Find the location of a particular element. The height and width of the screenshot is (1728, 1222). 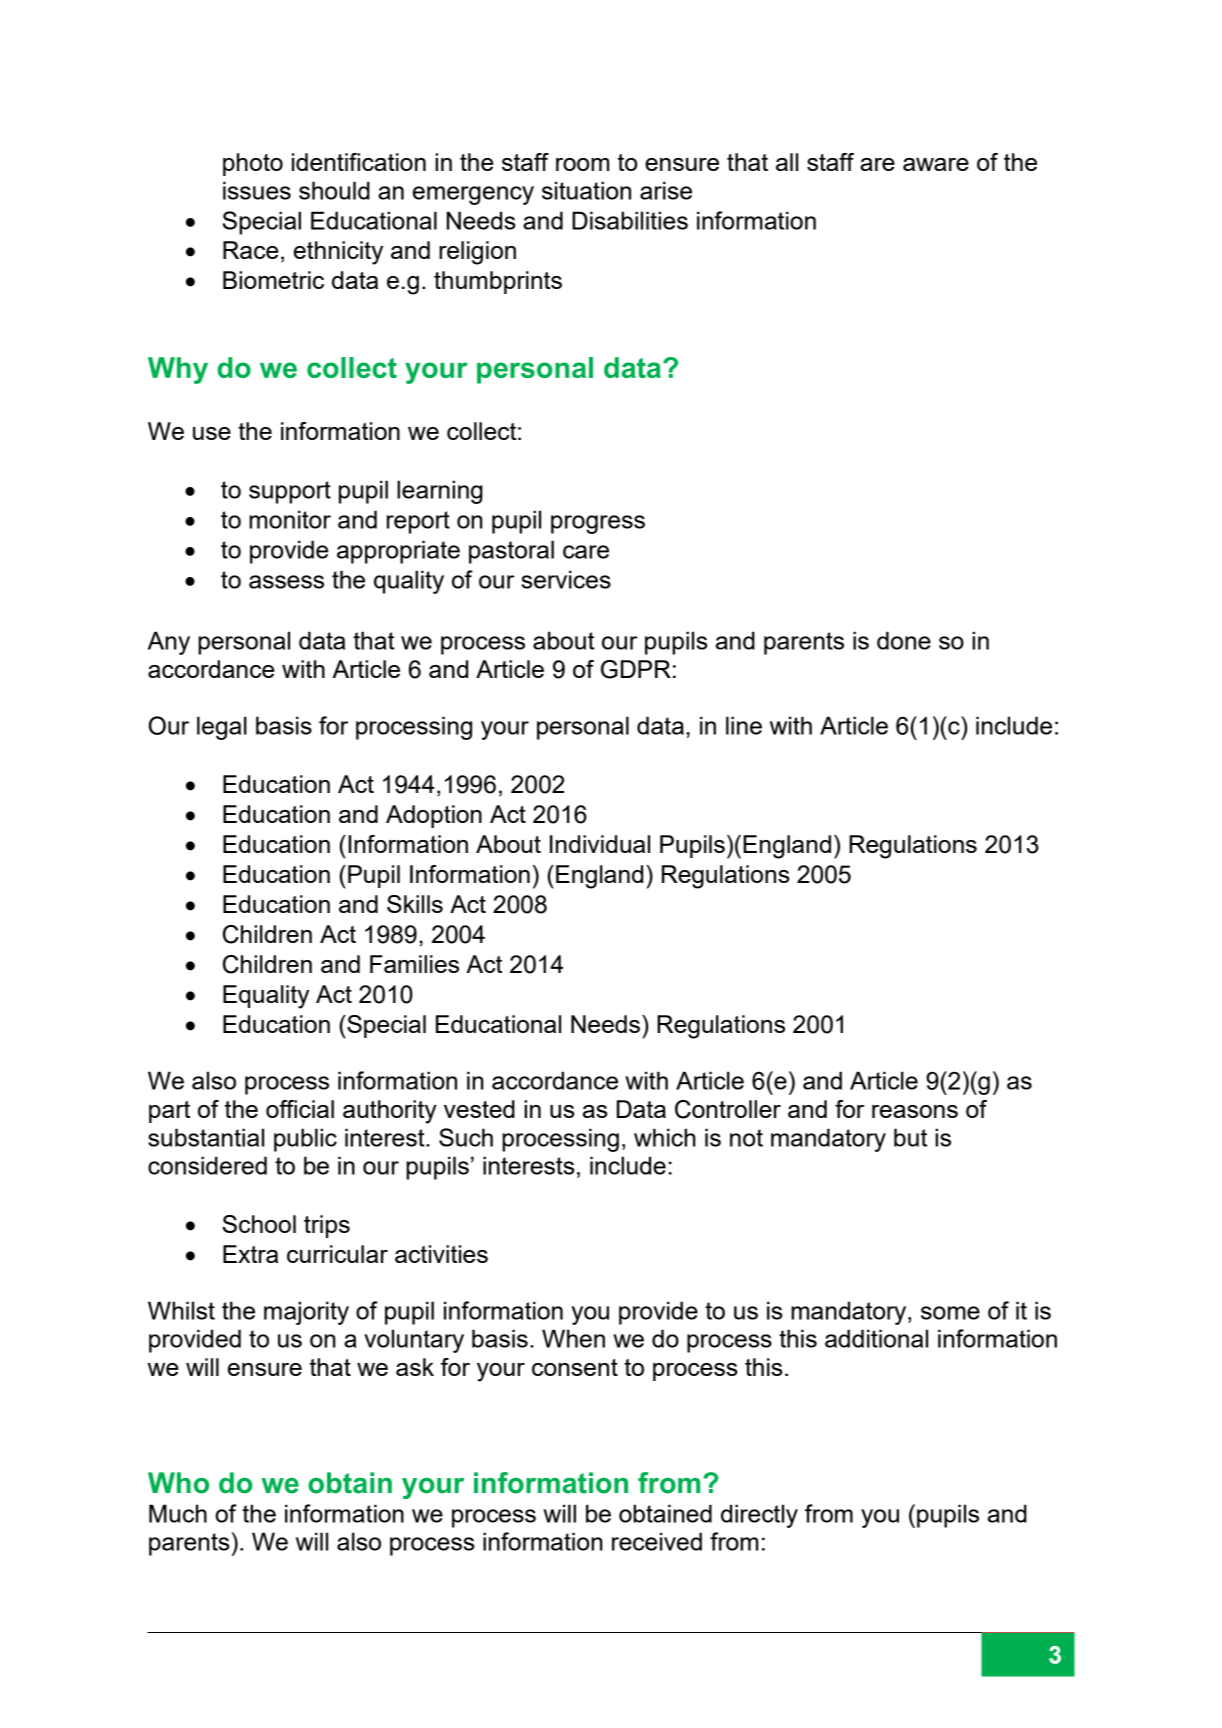

situation is located at coordinates (586, 190).
